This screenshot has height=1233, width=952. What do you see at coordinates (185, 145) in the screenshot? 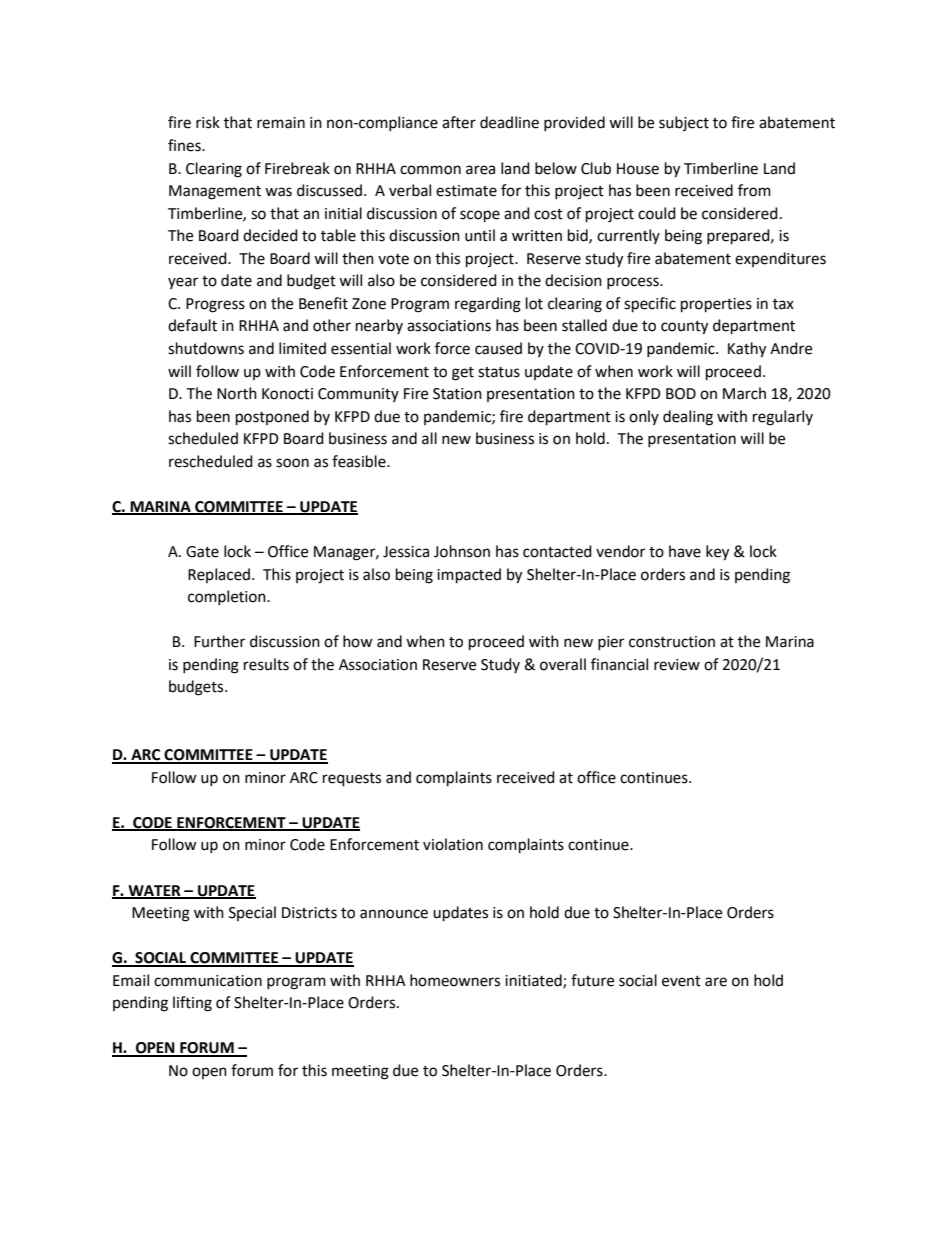
I see `fines` at bounding box center [185, 145].
